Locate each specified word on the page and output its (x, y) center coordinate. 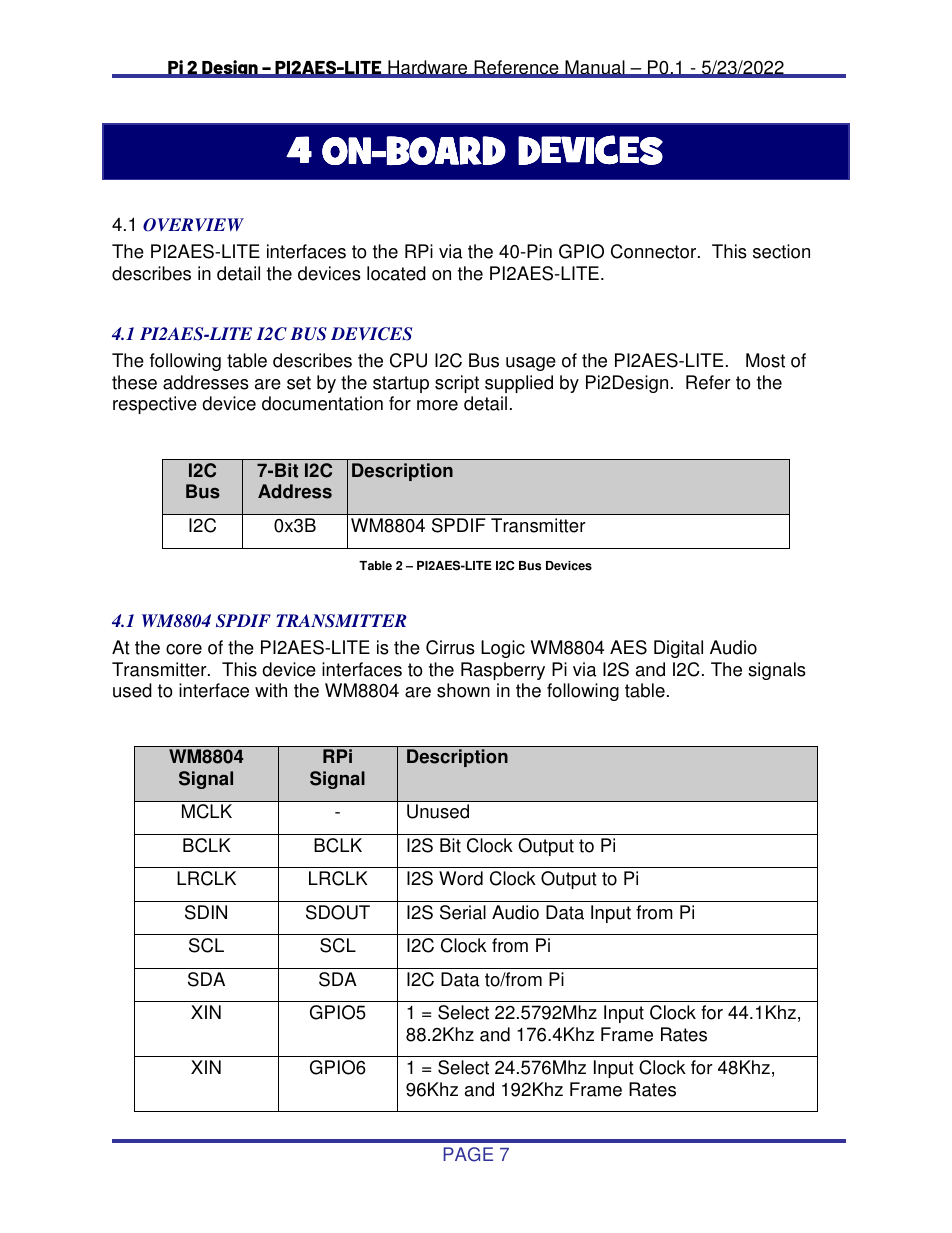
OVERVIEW (193, 225)
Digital (678, 649)
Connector (655, 251)
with (271, 690)
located (396, 273)
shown (463, 690)
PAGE (468, 1154)
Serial (463, 912)
